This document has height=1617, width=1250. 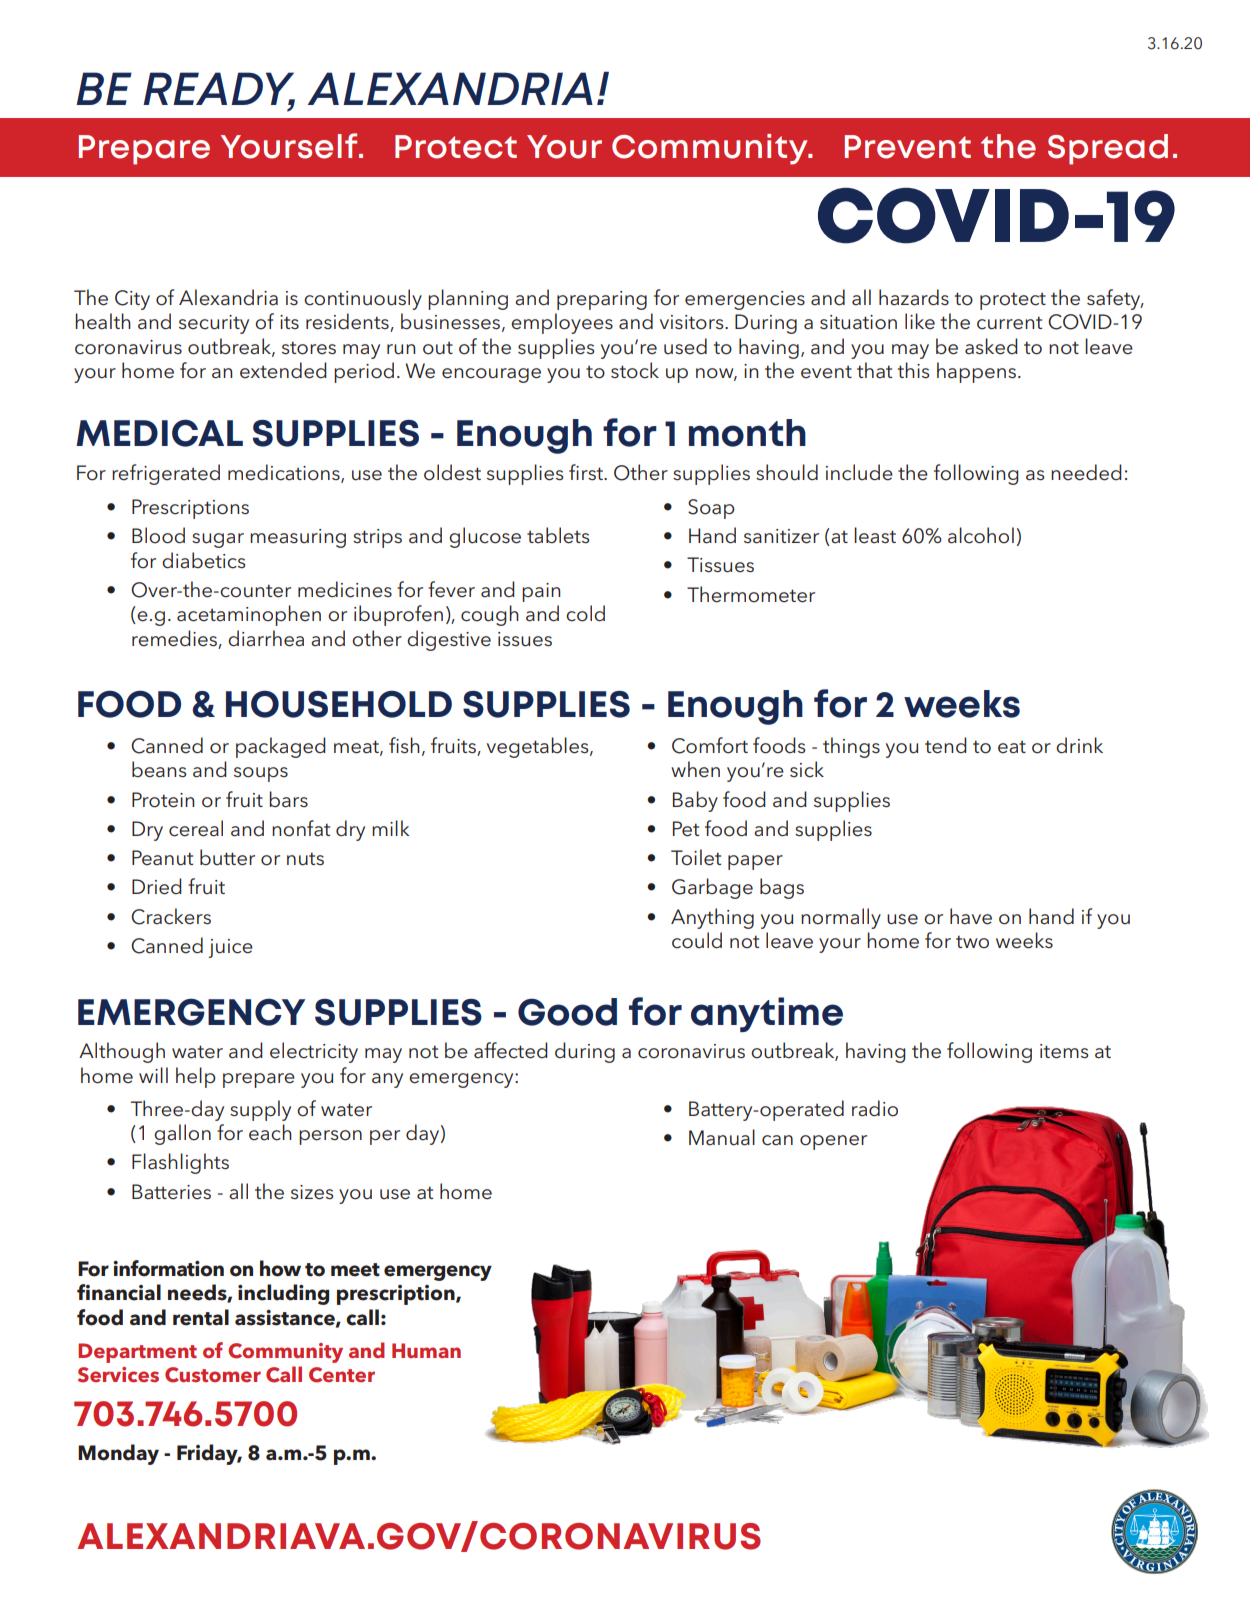 What do you see at coordinates (196, 1077) in the document?
I see `help` at bounding box center [196, 1077].
